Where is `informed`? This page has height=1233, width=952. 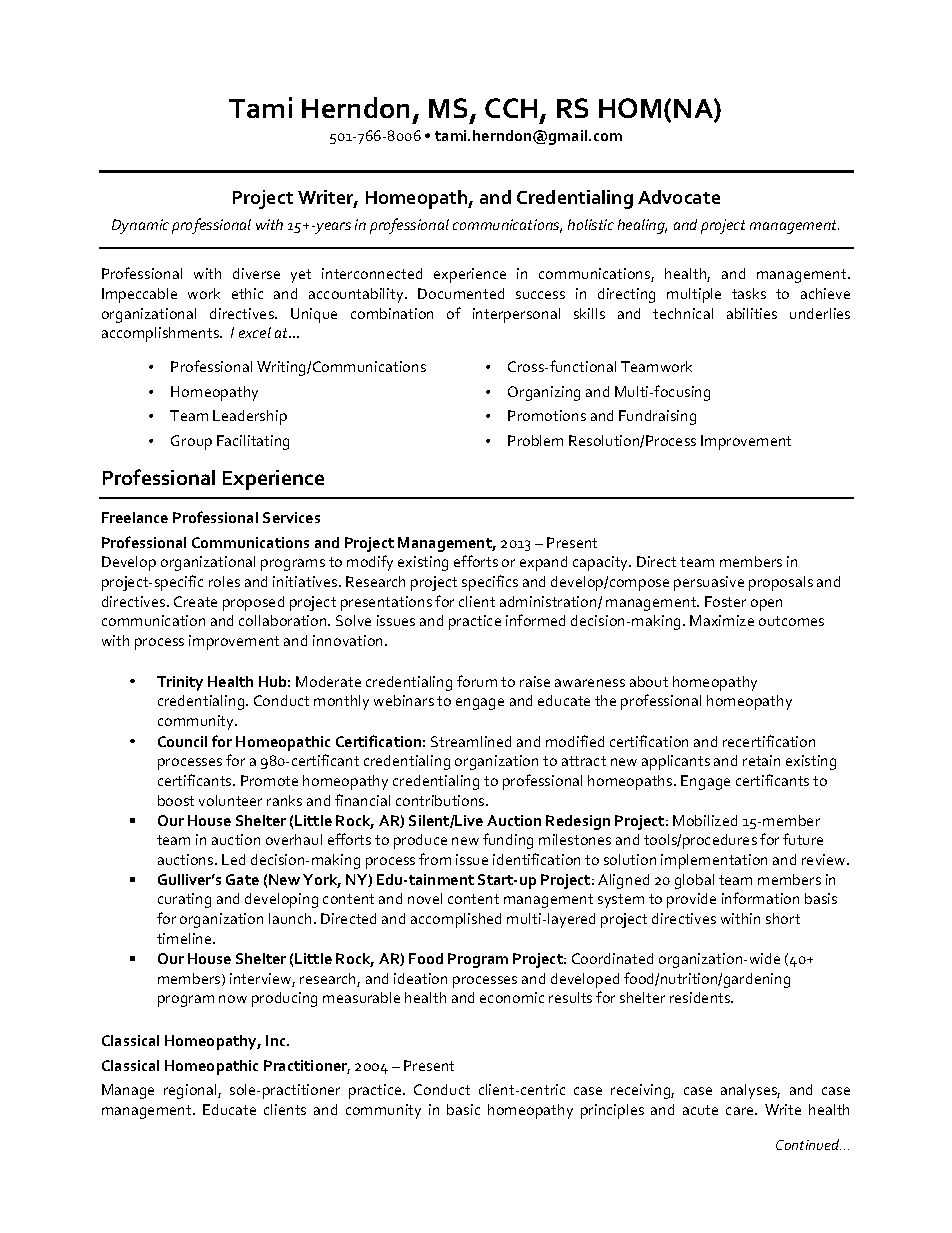
informed is located at coordinates (535, 620).
